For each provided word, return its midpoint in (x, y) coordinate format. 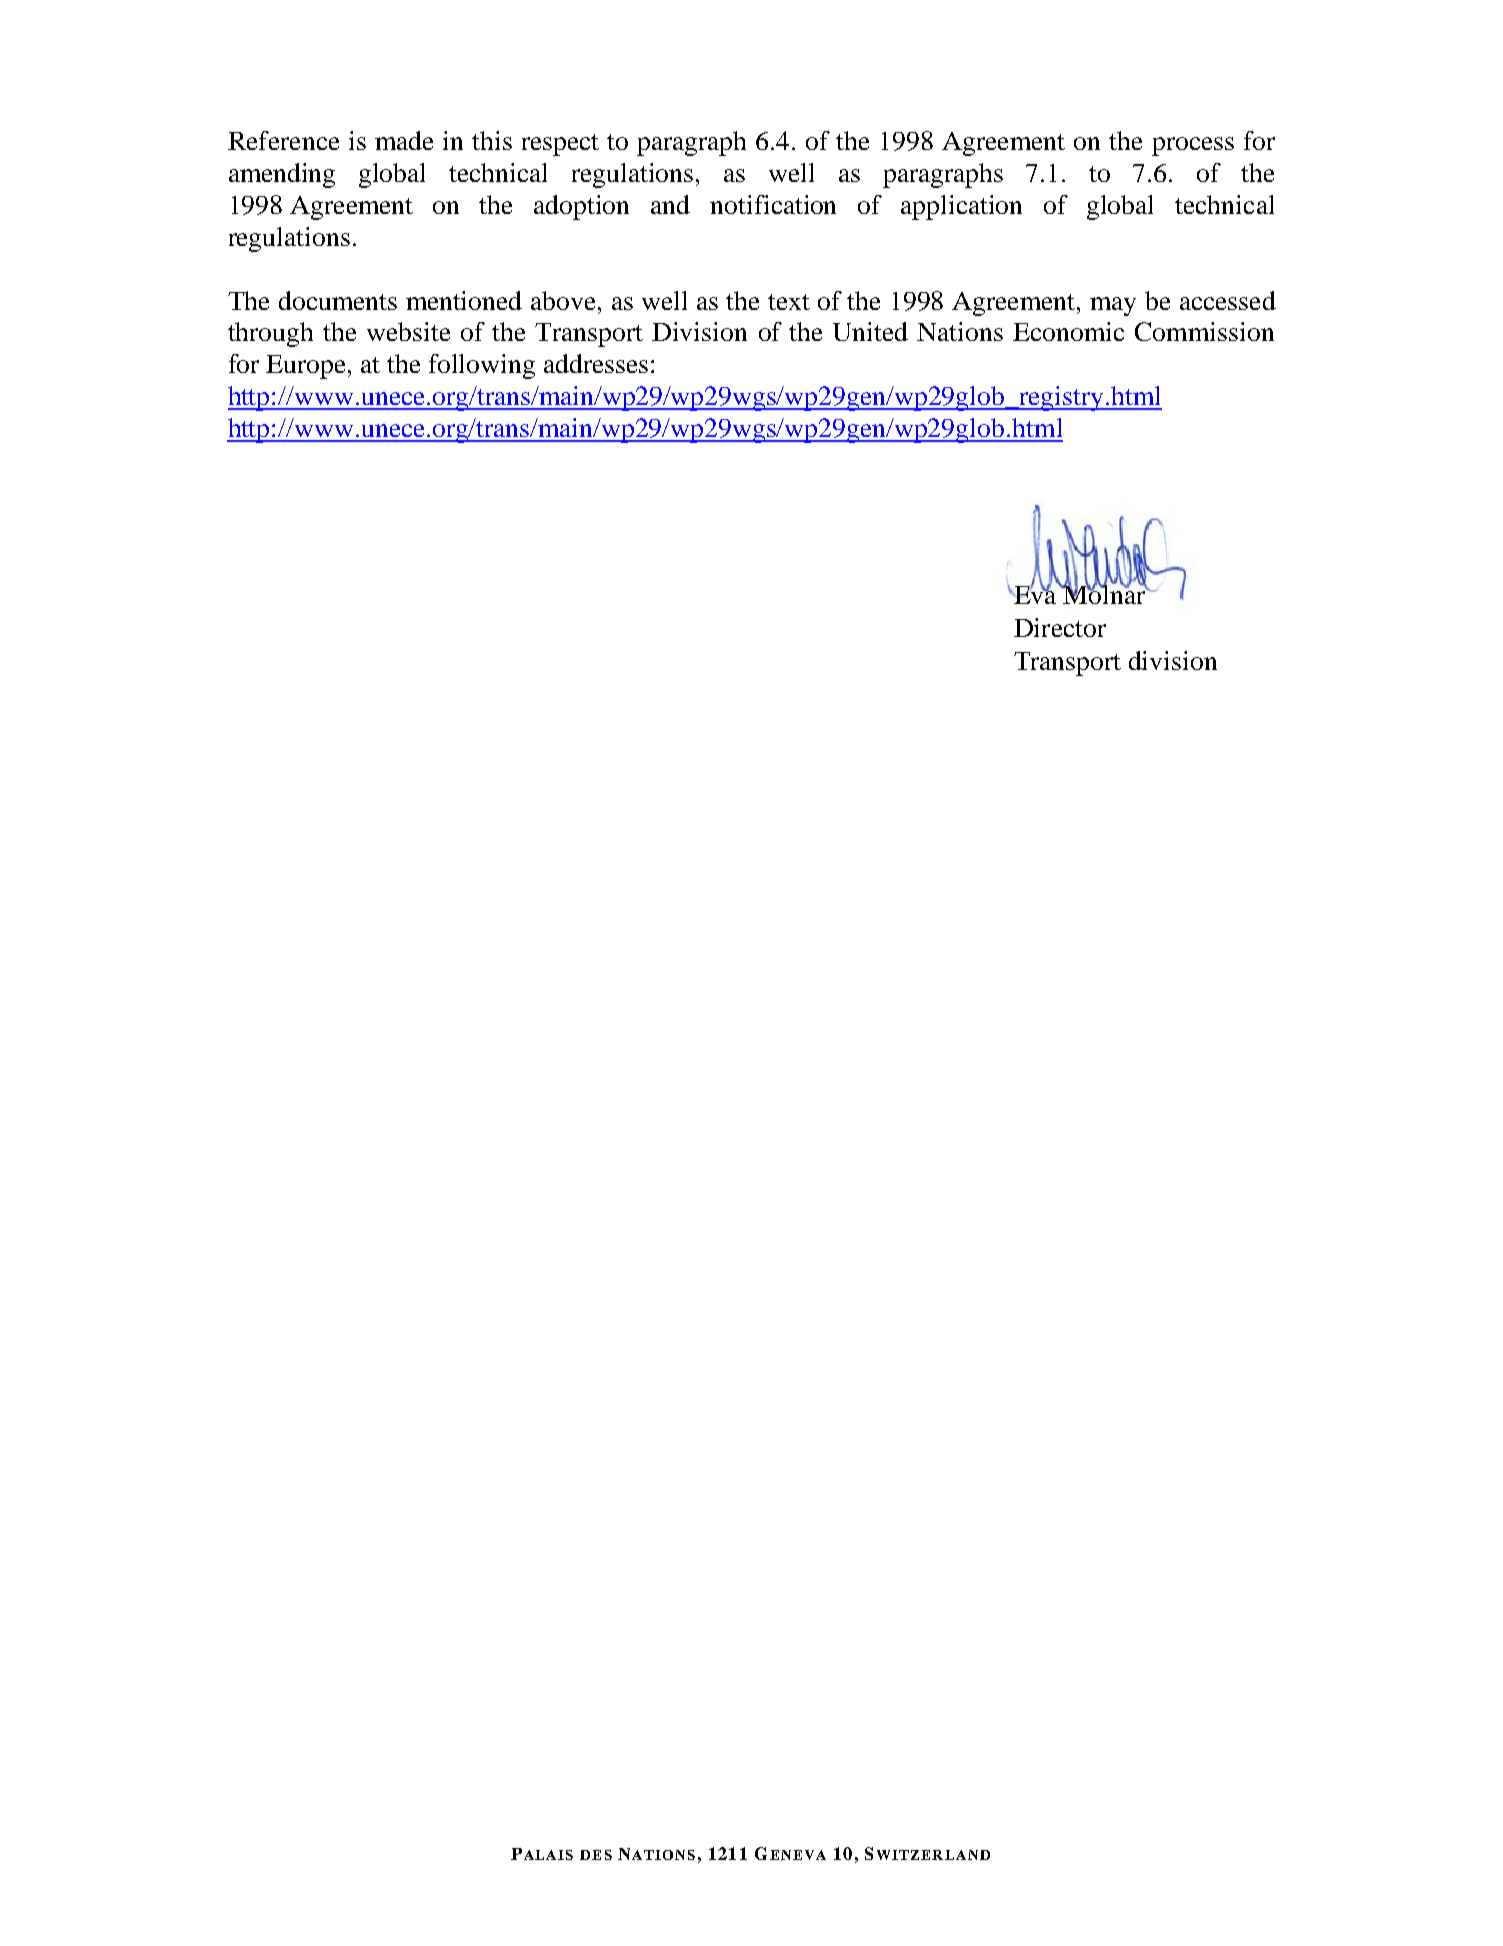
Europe (307, 367)
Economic (1068, 331)
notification (773, 204)
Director (1060, 627)
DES (596, 1855)
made (404, 140)
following (482, 366)
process (1193, 146)
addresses (596, 363)
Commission (1204, 331)
